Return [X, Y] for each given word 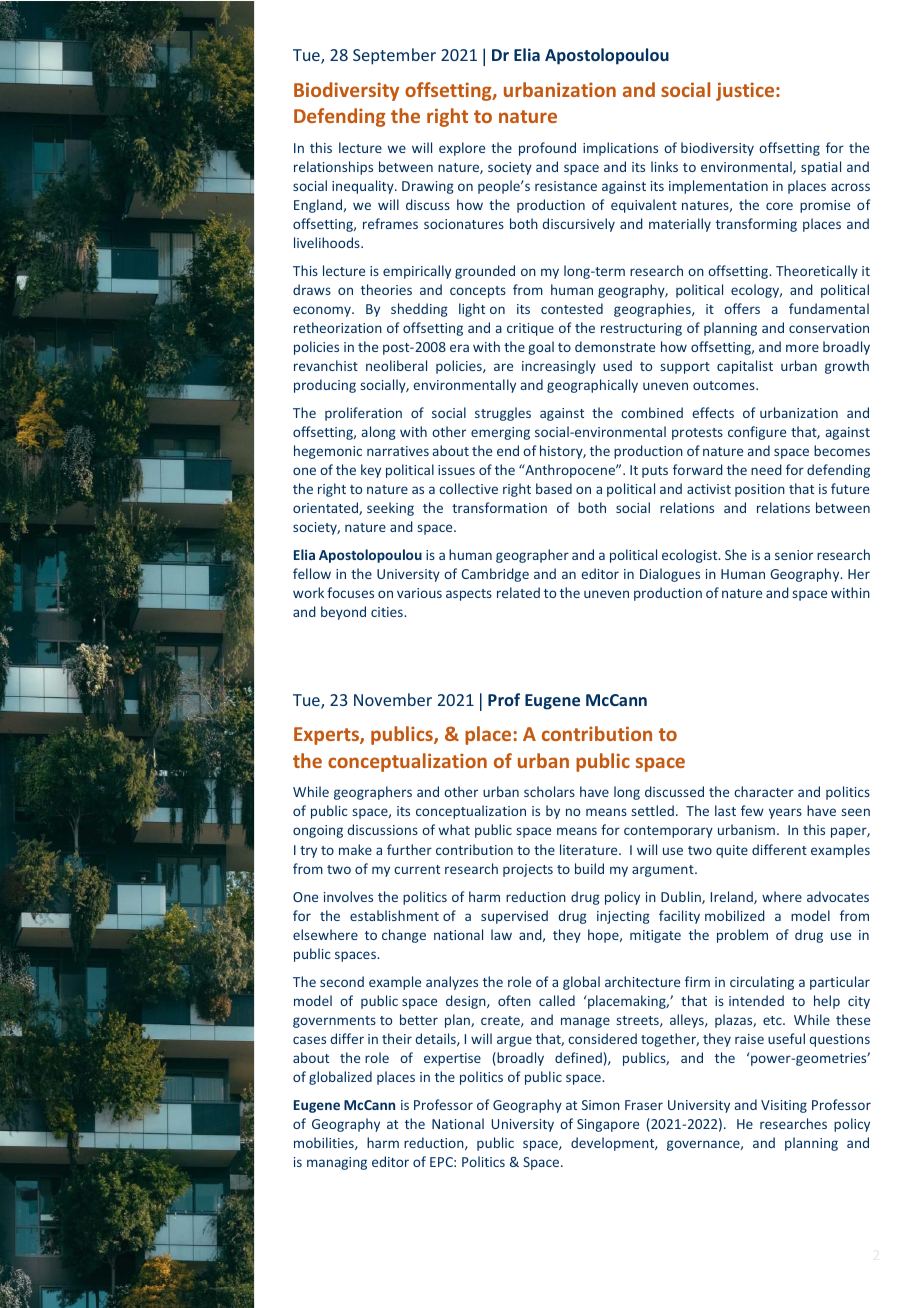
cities [388, 612]
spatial [821, 168]
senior [794, 555]
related [518, 592]
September [394, 56]
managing [337, 1163]
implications [620, 149]
